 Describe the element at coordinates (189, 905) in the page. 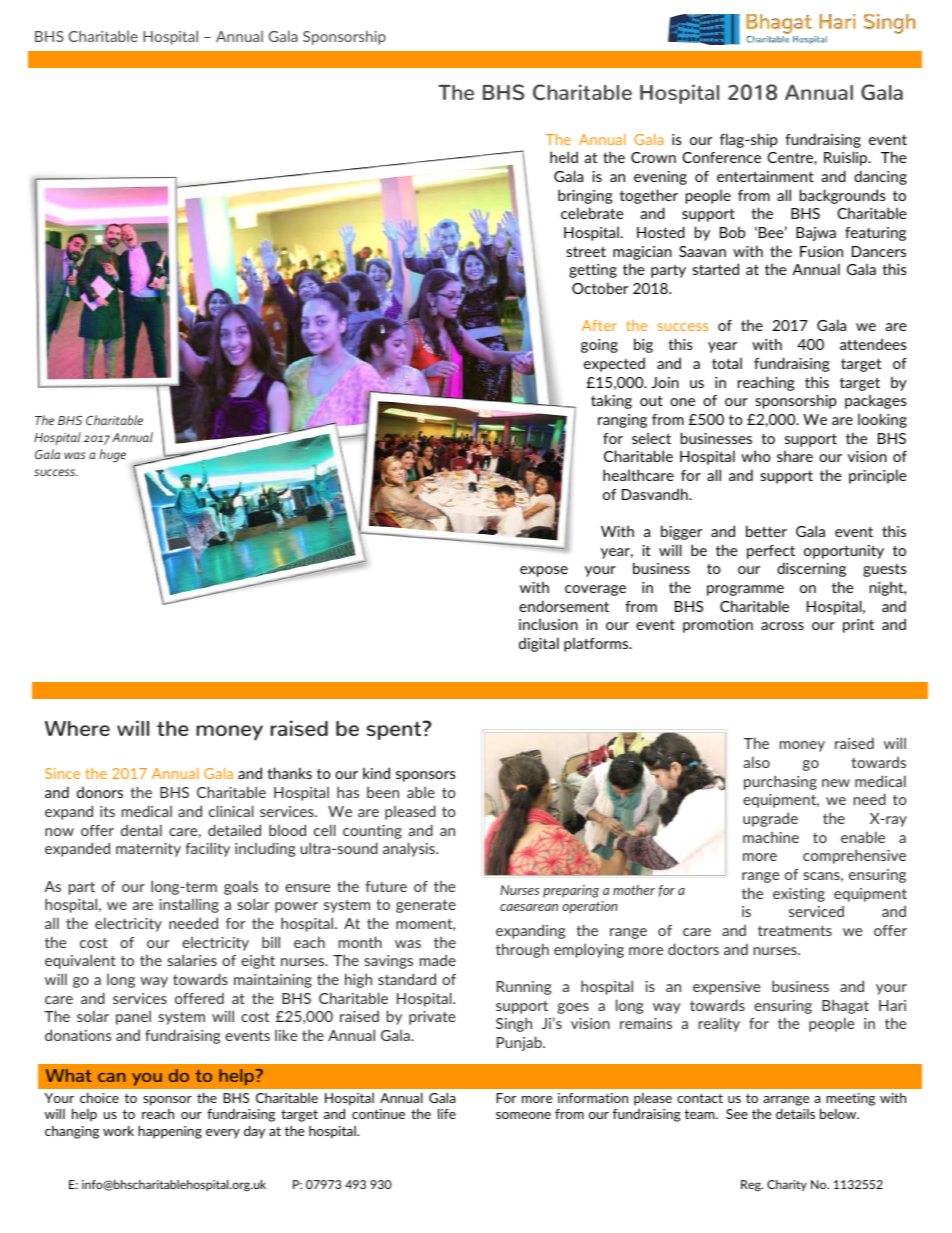

I see `installing` at that location.
